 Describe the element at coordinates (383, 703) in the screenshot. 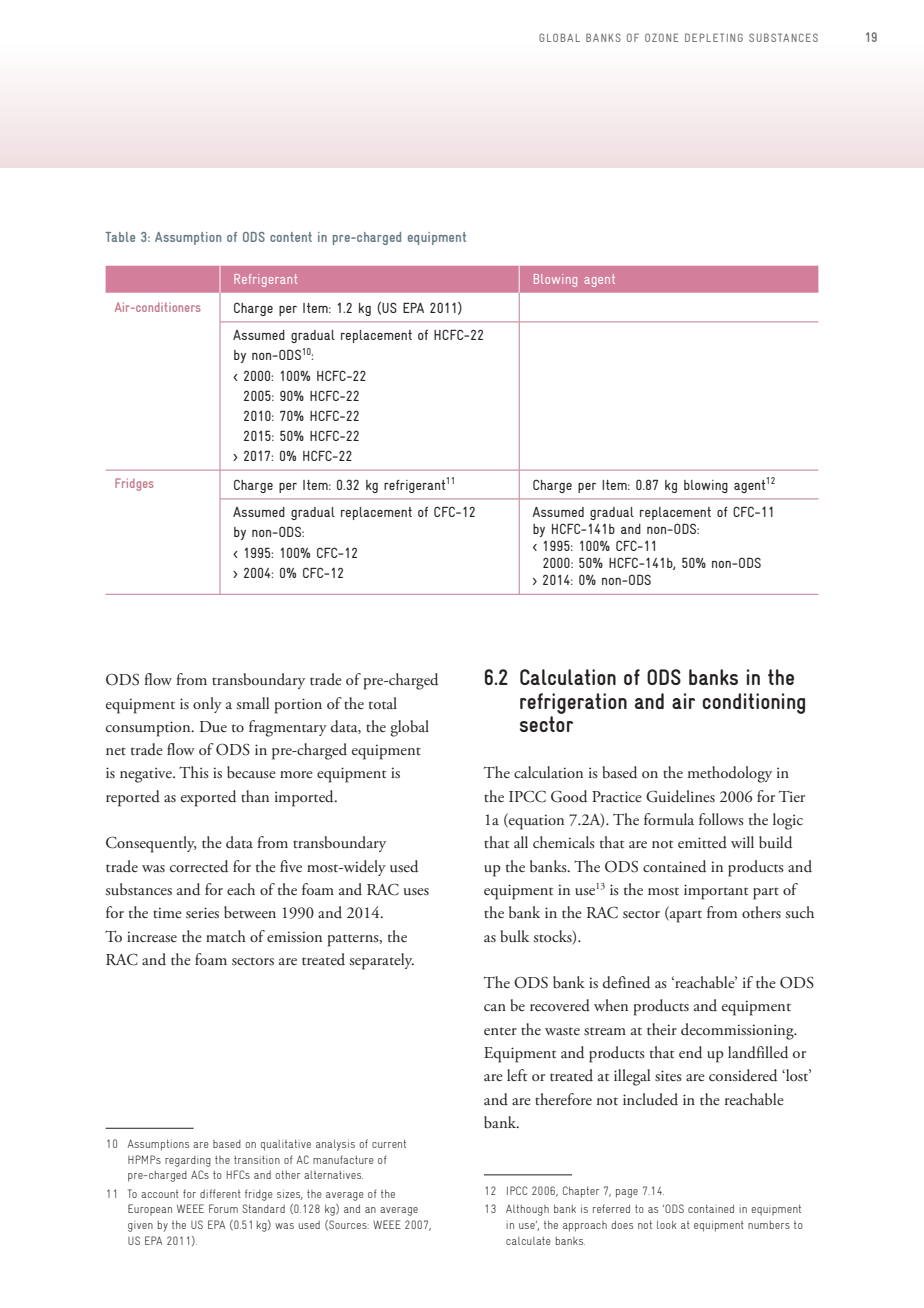

I see `total` at that location.
